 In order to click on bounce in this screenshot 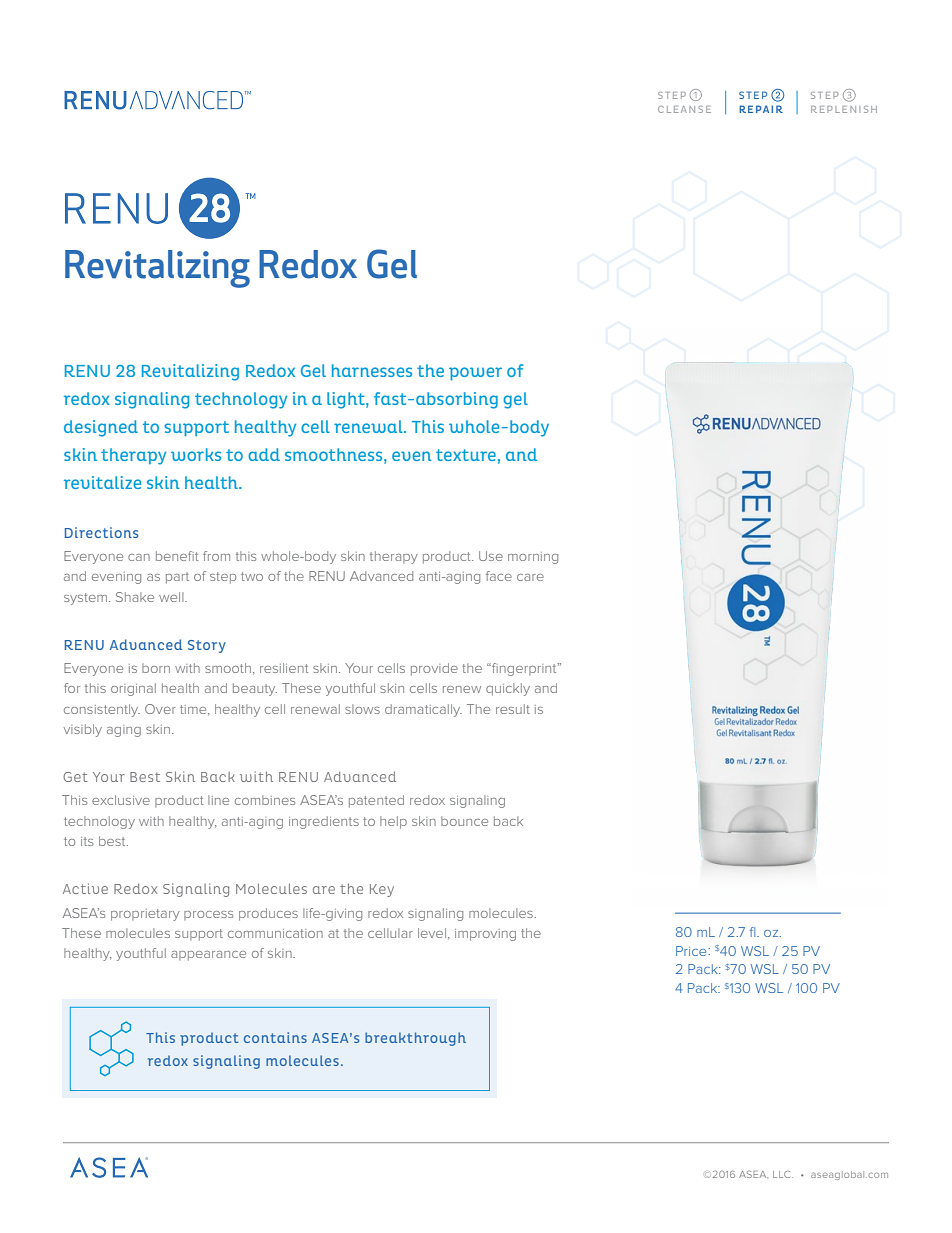, I will do `click(464, 821)`.
